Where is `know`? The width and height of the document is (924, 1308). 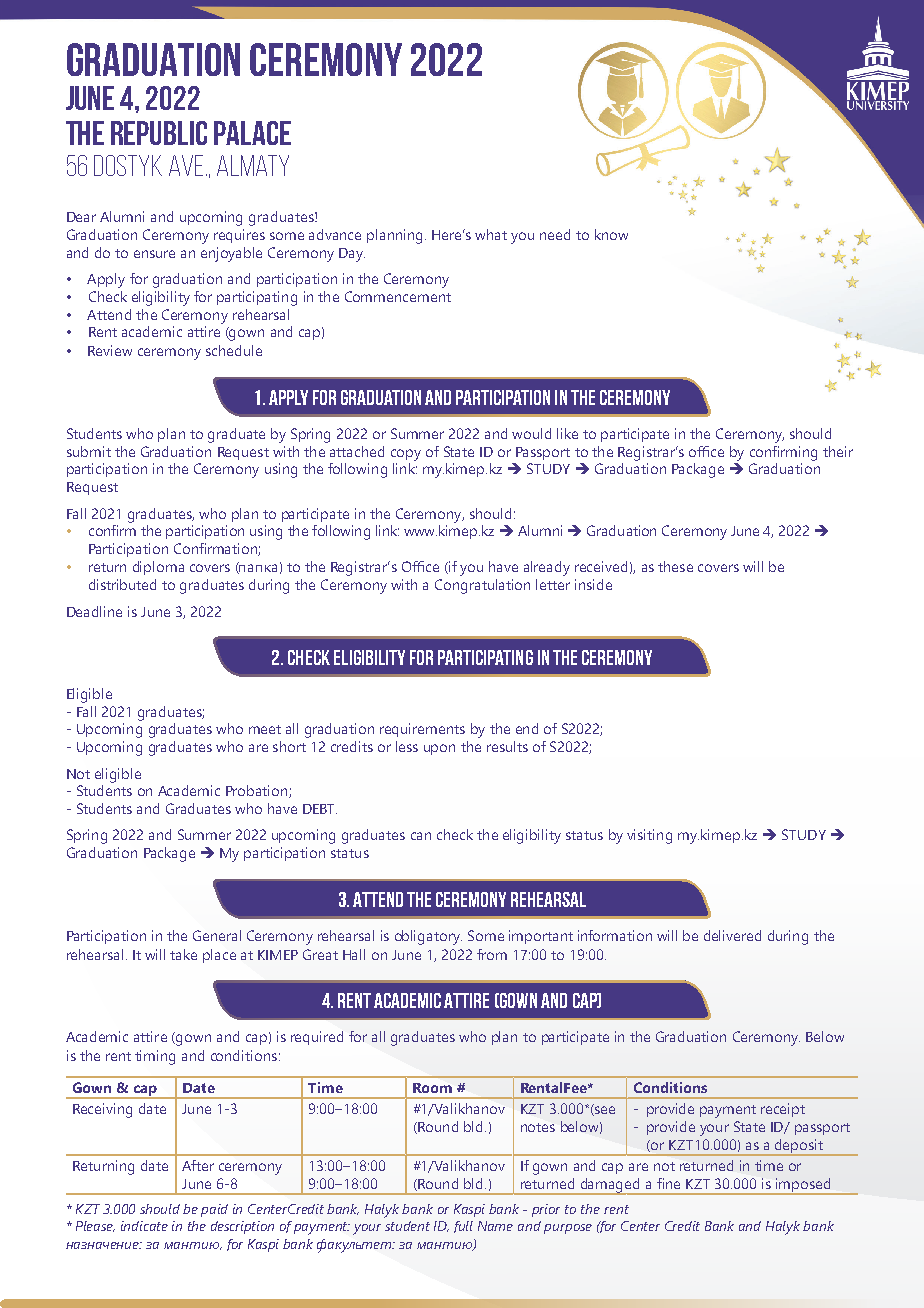 know is located at coordinates (611, 234).
